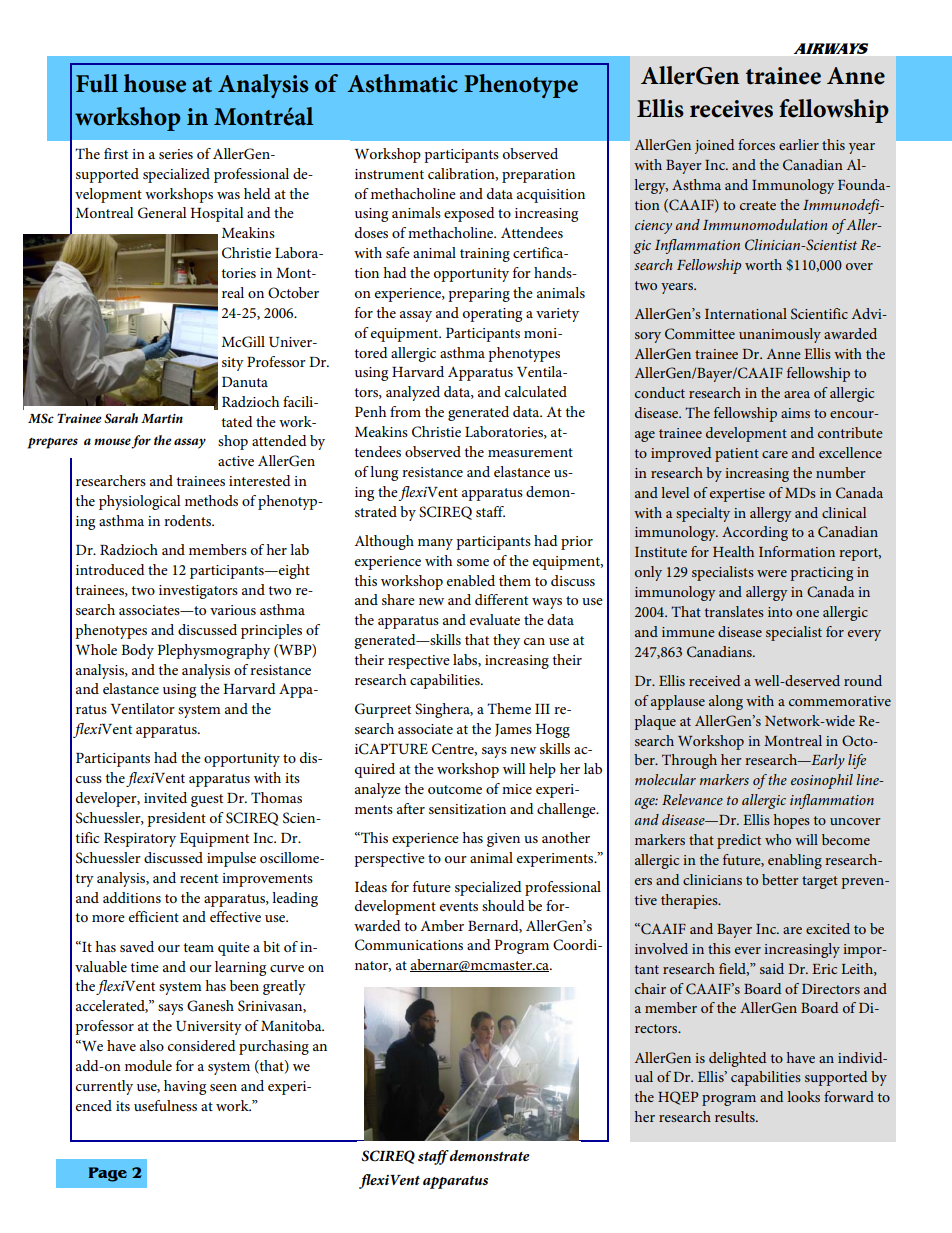 The width and height of the document is (952, 1233). What do you see at coordinates (274, 1047) in the document?
I see `purchasing` at bounding box center [274, 1047].
